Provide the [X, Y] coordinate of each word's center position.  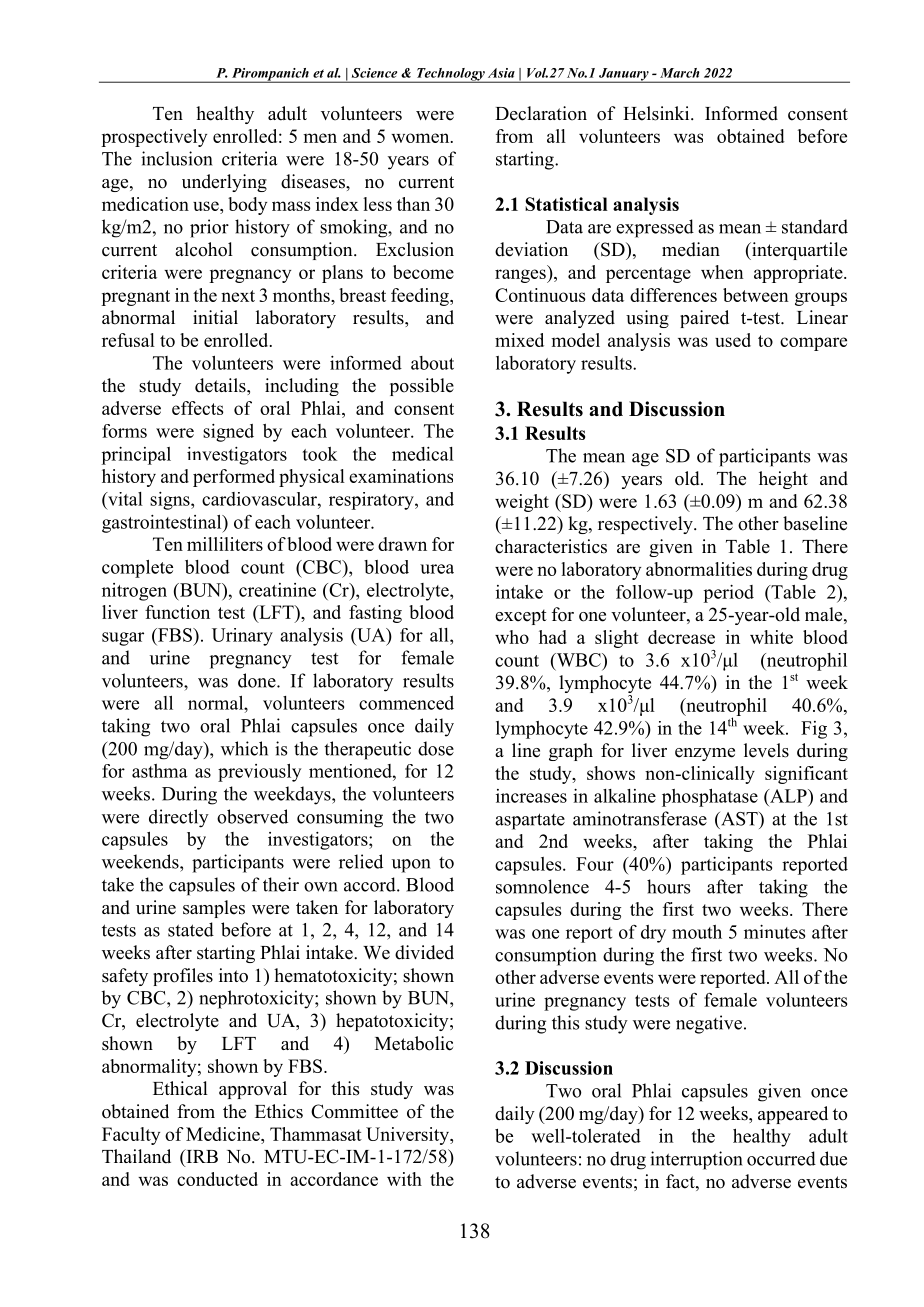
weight [522, 503]
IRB [201, 1156]
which [244, 748]
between [756, 295]
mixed [519, 340]
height [783, 480]
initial [215, 317]
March [680, 73]
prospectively [154, 138]
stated [191, 929]
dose [436, 748]
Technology [450, 75]
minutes [774, 932]
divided [424, 952]
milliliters [225, 544]
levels [766, 750]
